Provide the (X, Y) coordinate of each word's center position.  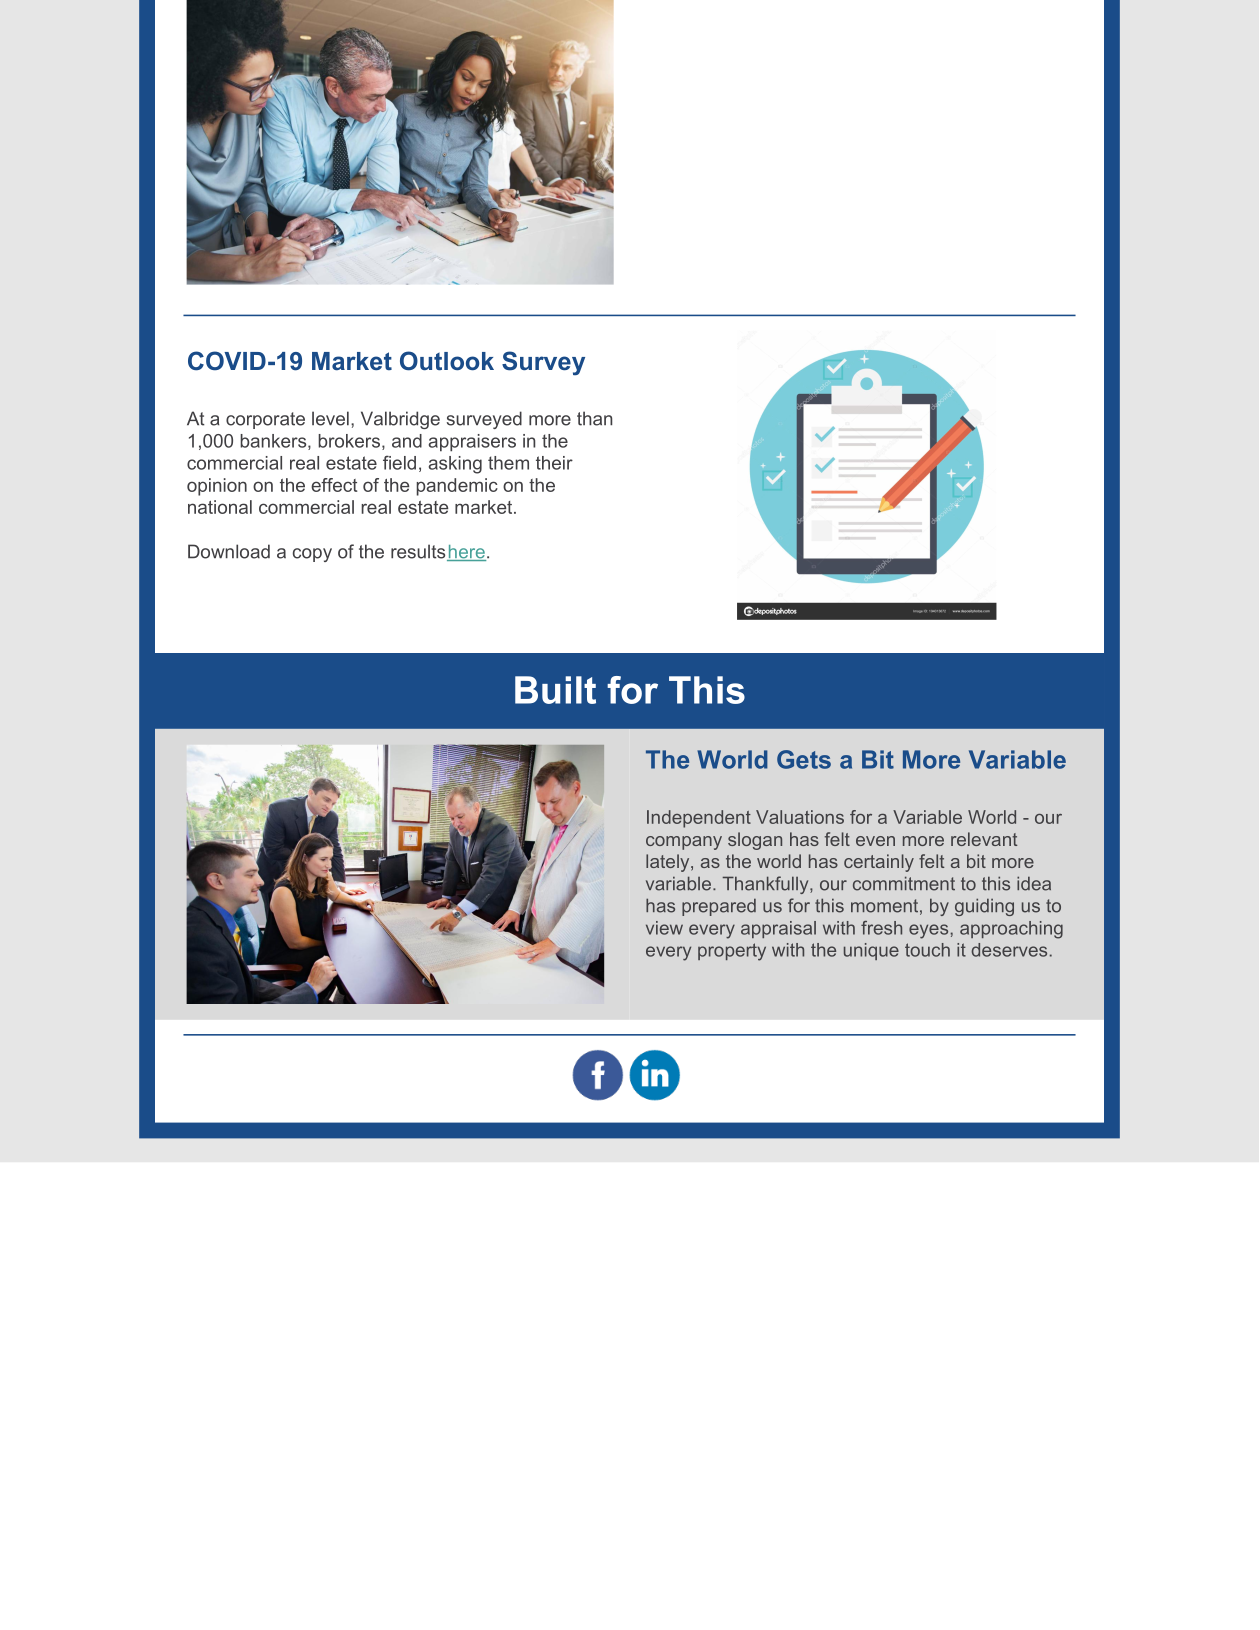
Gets (804, 759)
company (684, 843)
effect (334, 485)
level (330, 418)
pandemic (457, 487)
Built (555, 690)
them (508, 463)
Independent (699, 819)
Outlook (447, 361)
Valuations (800, 817)
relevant (984, 839)
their (554, 463)
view (664, 928)
